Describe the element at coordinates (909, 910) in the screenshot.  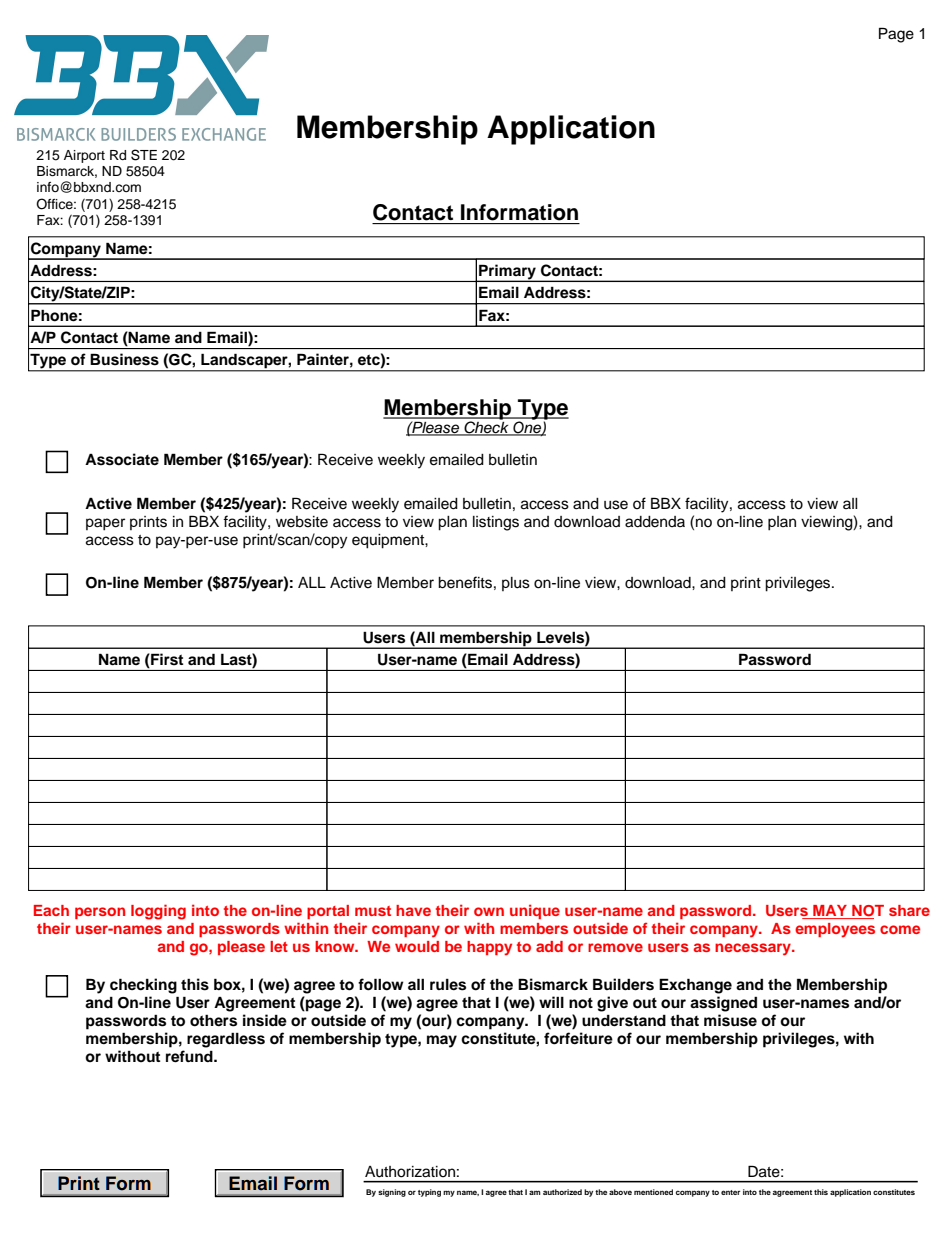
I see `share` at that location.
